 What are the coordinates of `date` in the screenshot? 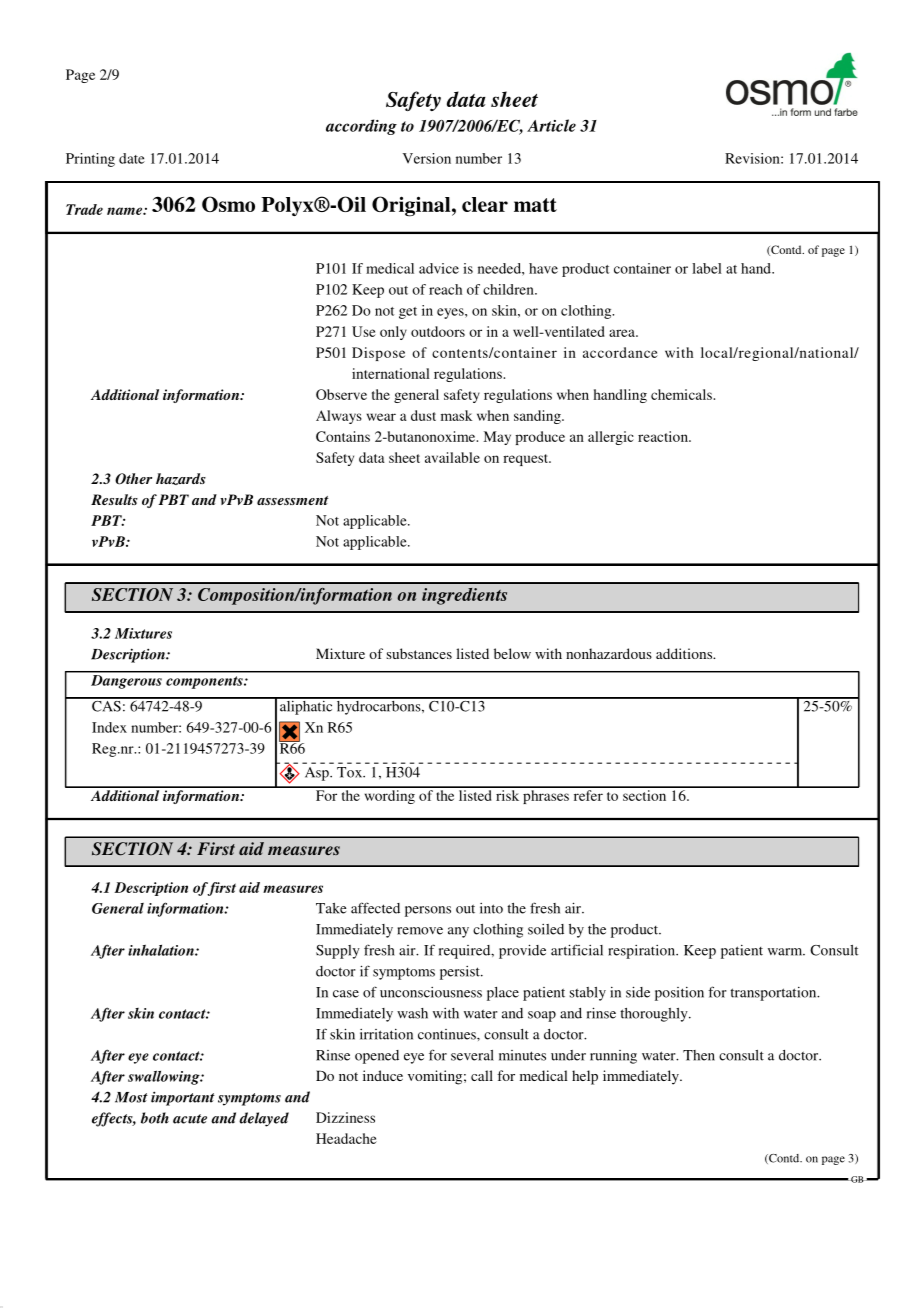 It's located at (132, 158).
